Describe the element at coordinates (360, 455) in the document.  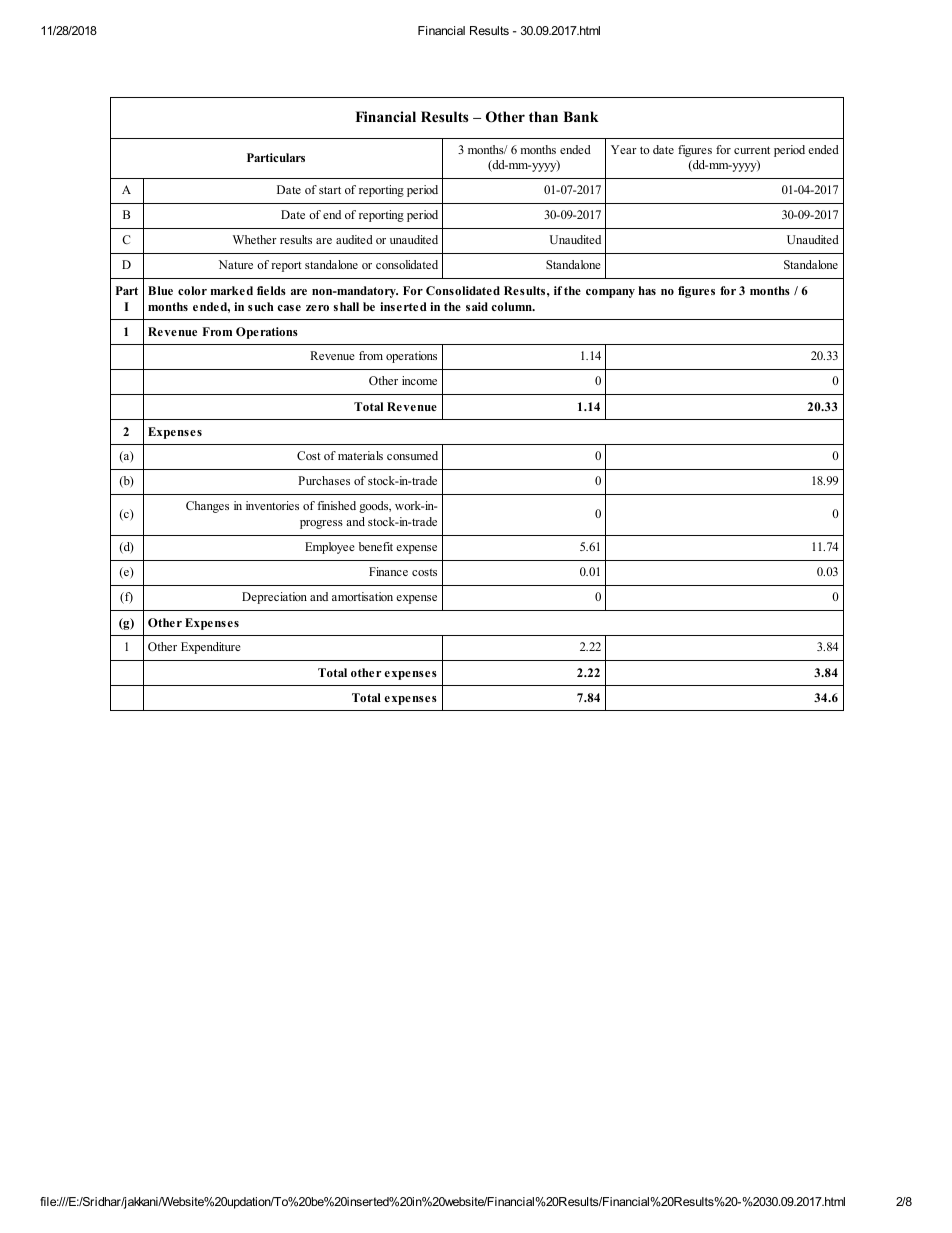
I see `materials` at that location.
